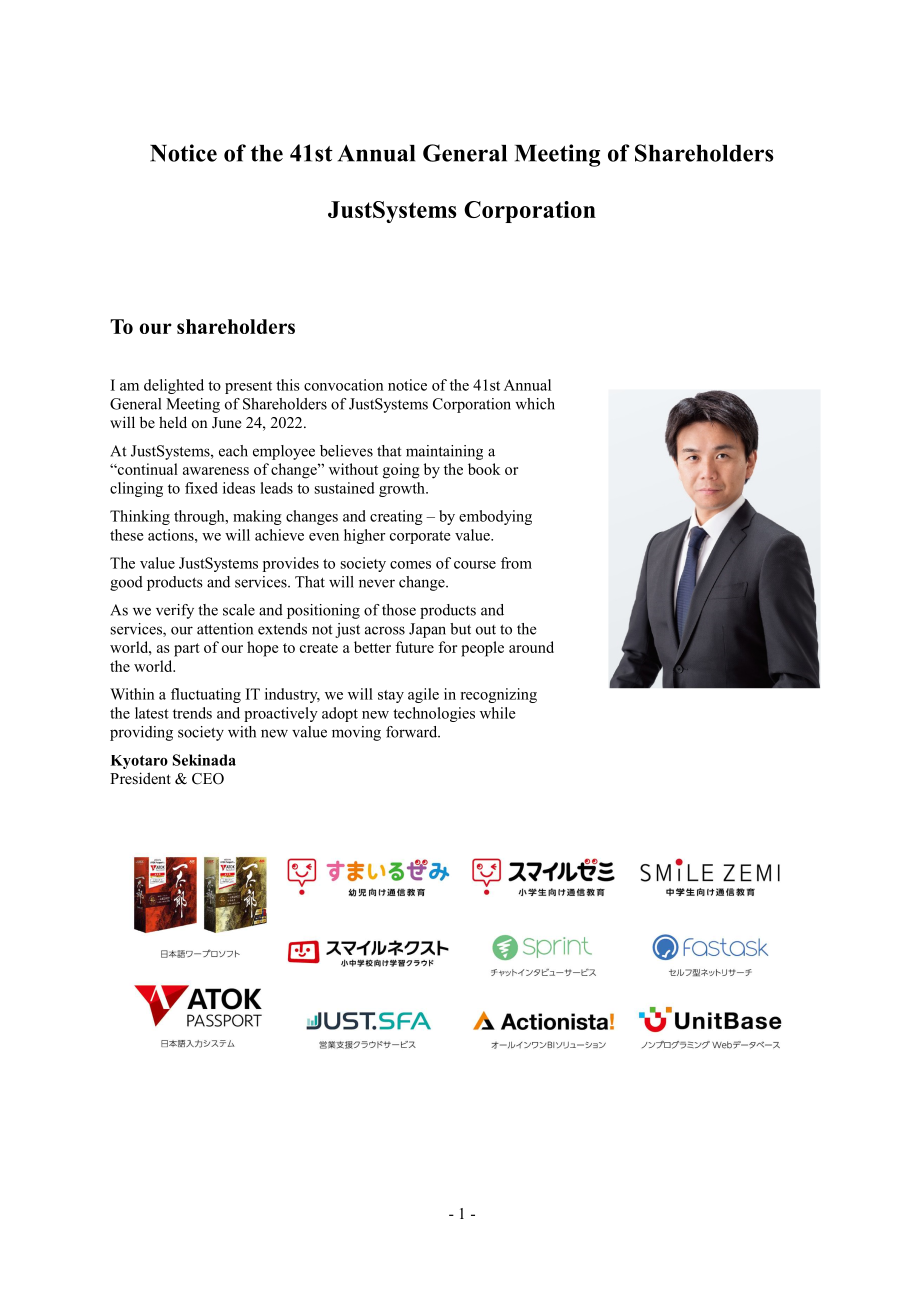 Image resolution: width=924 pixels, height=1308 pixels. I want to click on part, so click(187, 650).
